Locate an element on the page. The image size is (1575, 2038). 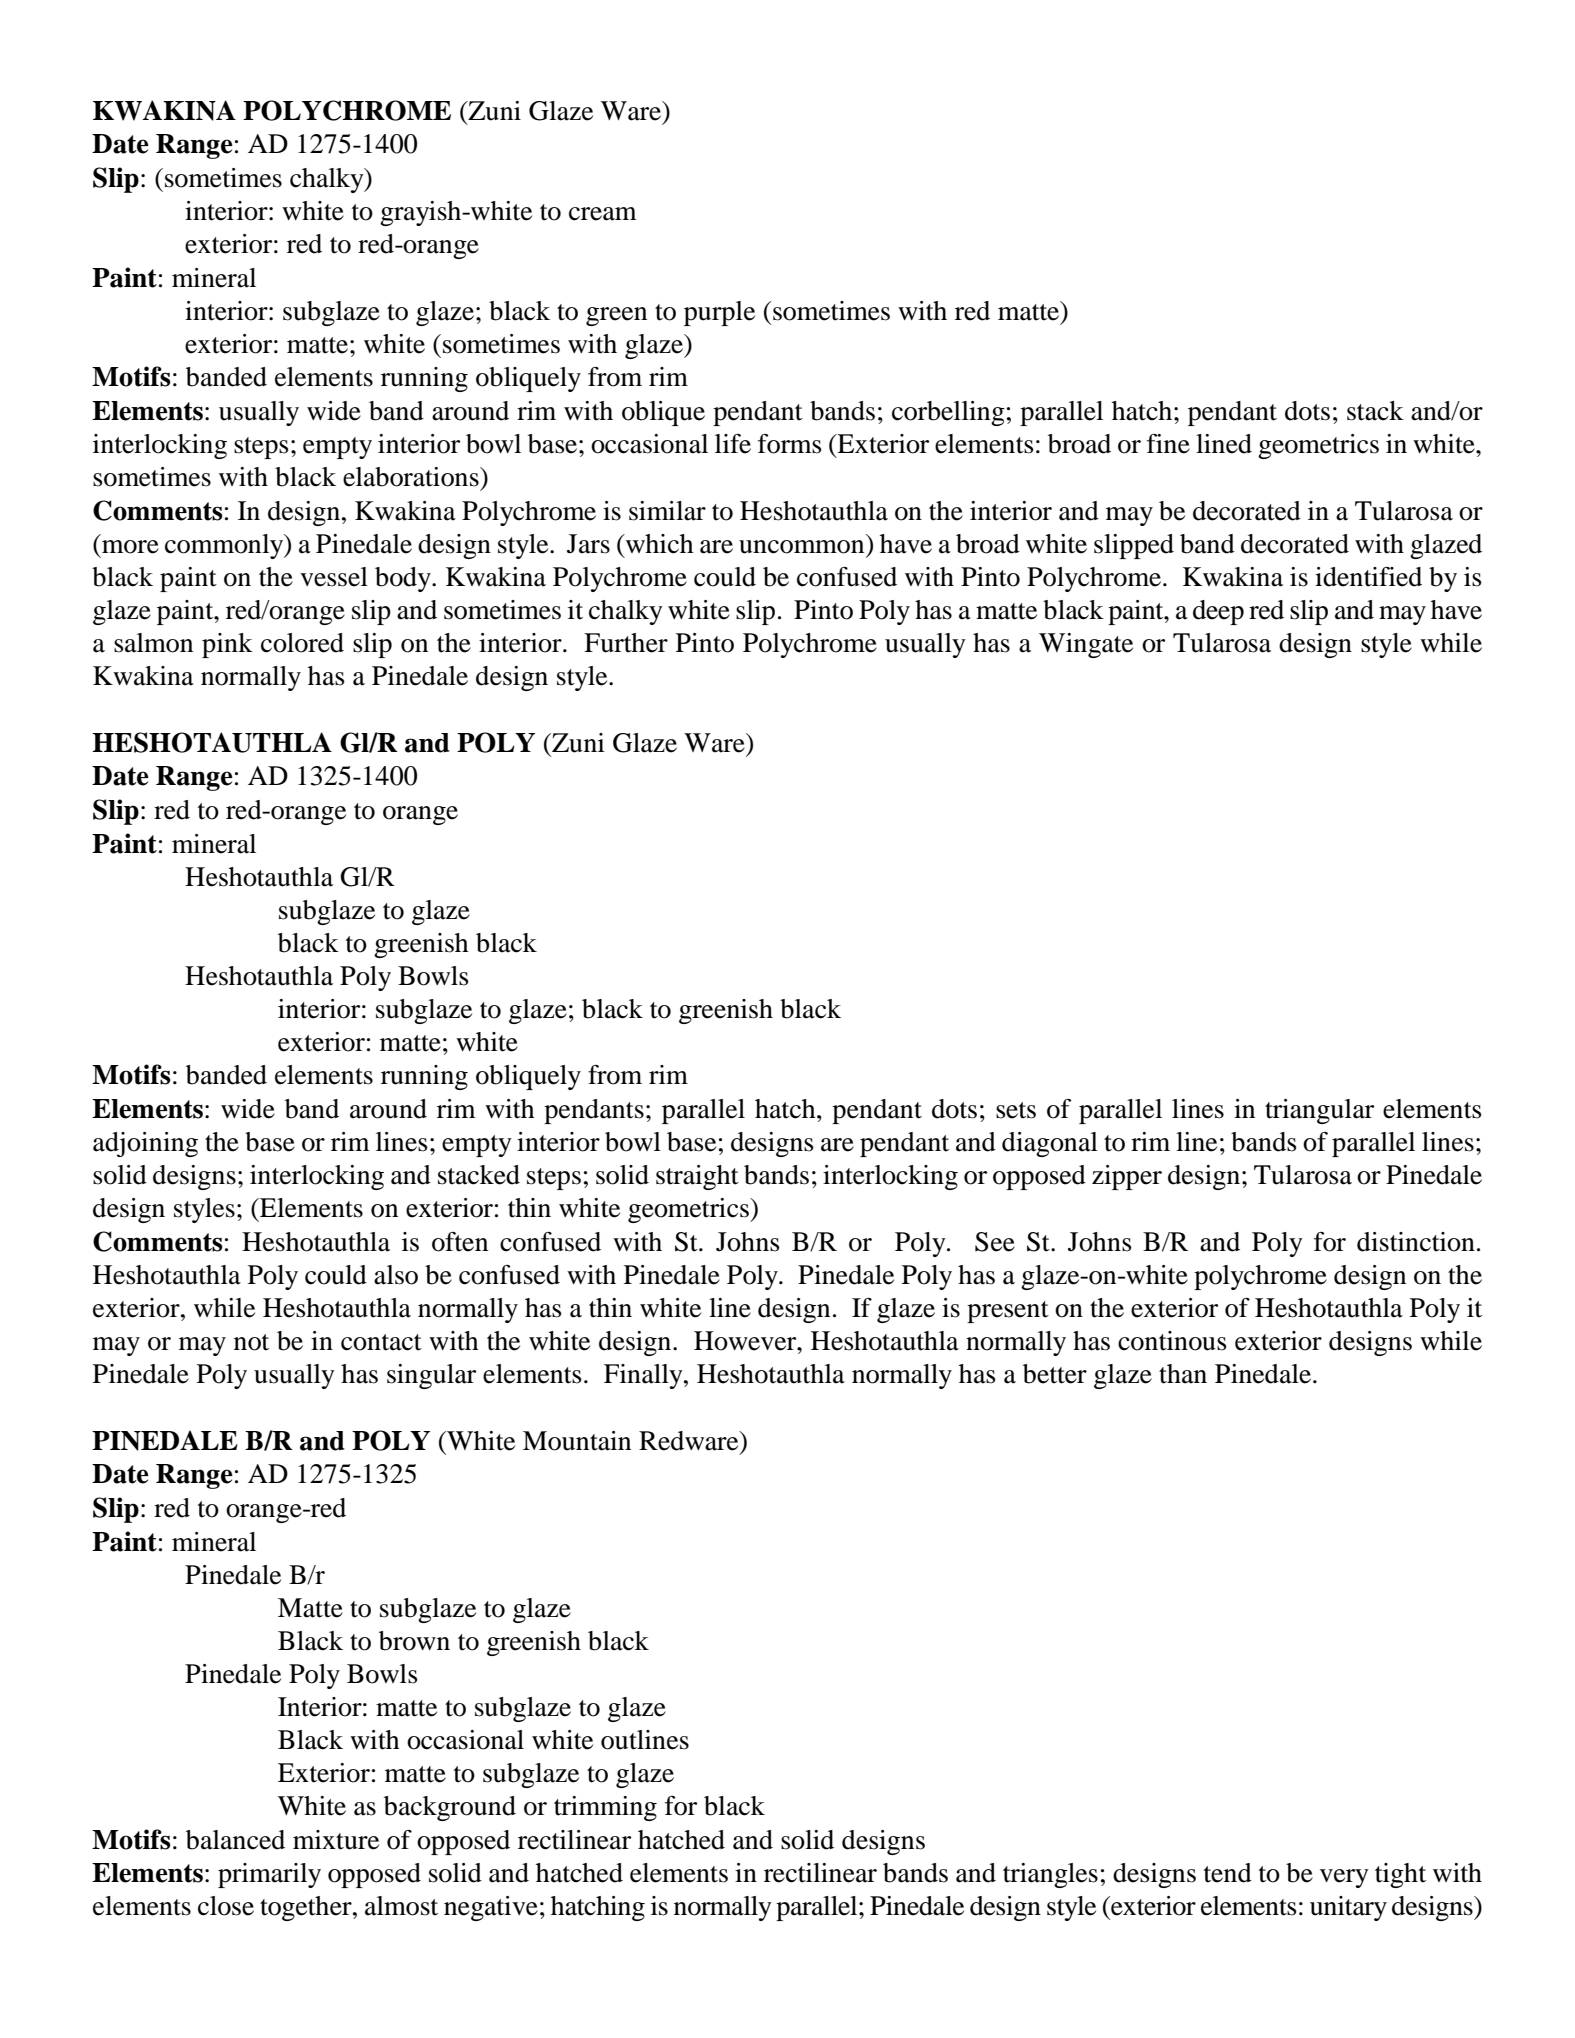
fine is located at coordinates (1168, 444).
